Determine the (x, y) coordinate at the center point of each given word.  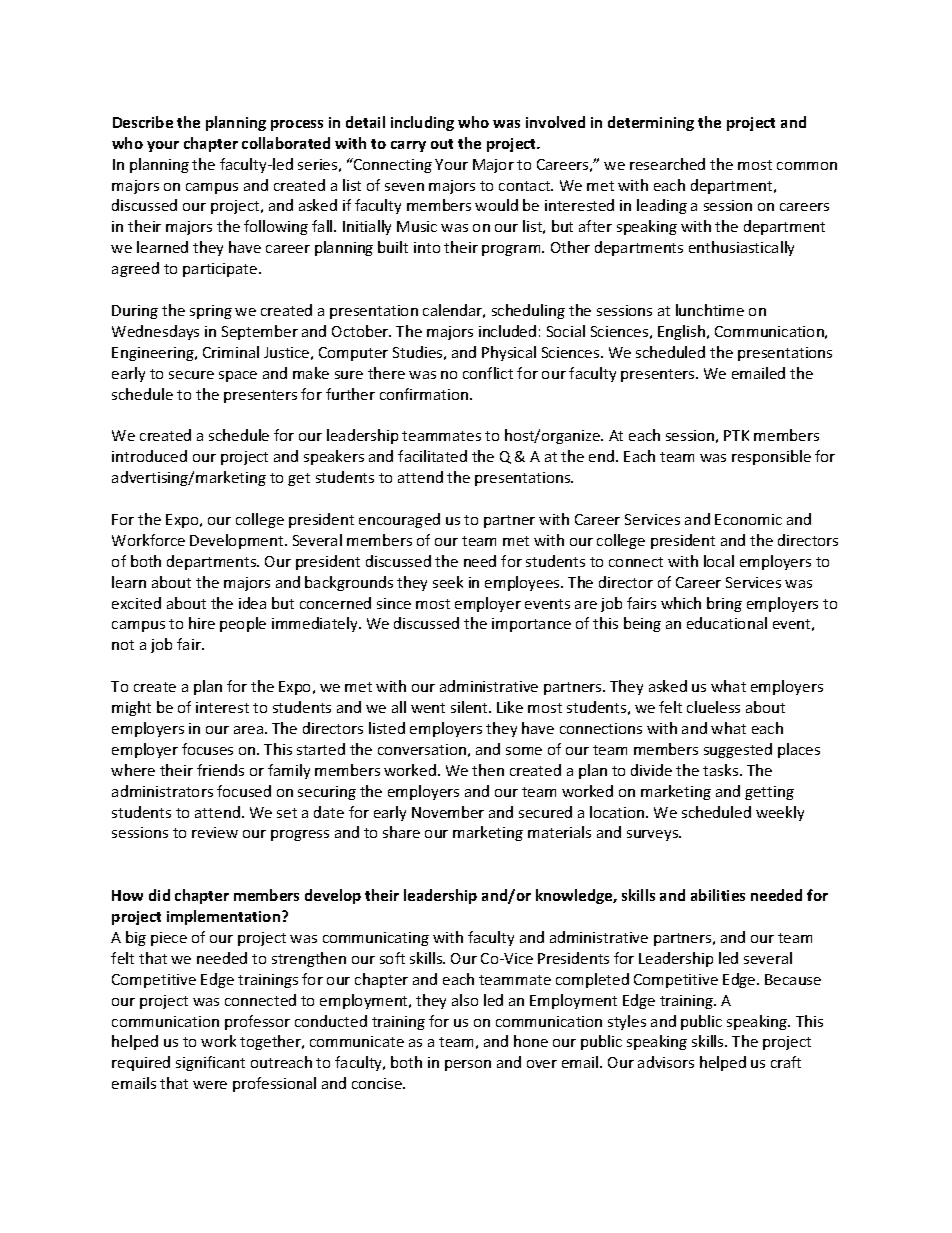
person (468, 1065)
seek (448, 582)
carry (408, 146)
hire (202, 623)
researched (667, 164)
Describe (143, 122)
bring (724, 604)
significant (210, 1063)
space (238, 376)
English (681, 332)
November (448, 812)
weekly (780, 813)
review (215, 832)
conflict (488, 373)
